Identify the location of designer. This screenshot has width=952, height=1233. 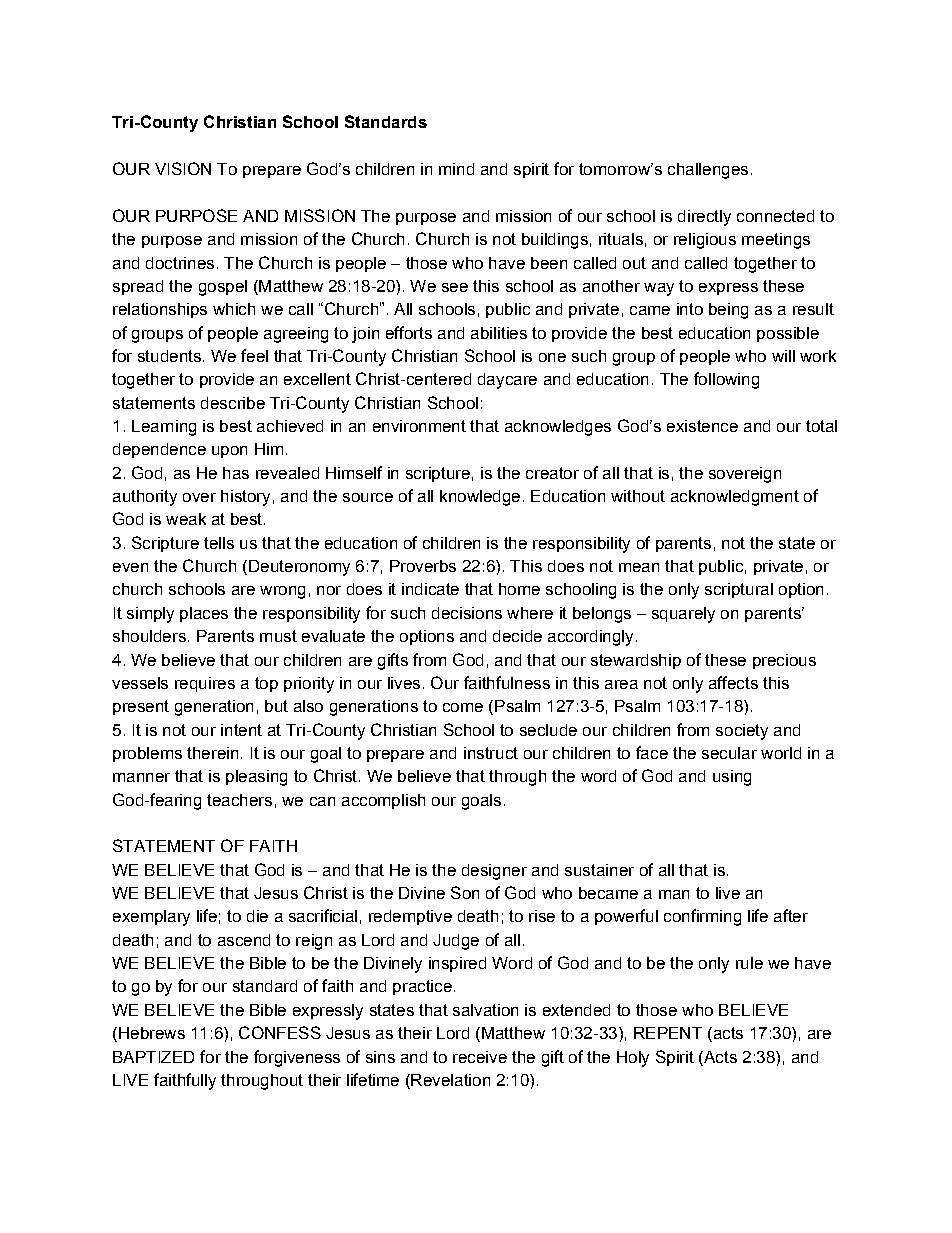
(494, 872).
